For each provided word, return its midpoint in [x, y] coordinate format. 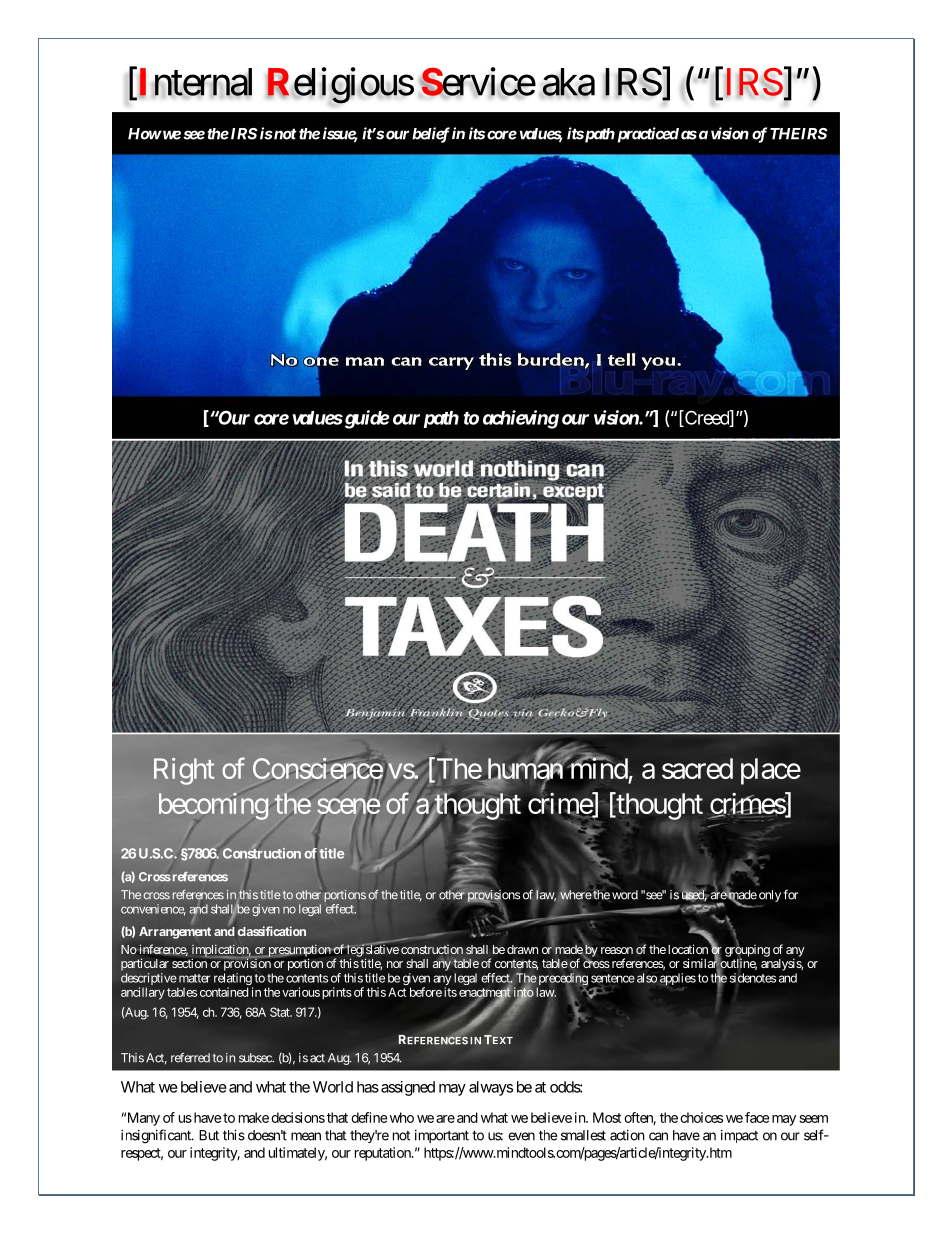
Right [184, 771]
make [254, 1117]
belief [431, 135]
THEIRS [798, 134]
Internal [194, 82]
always [491, 1088]
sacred [697, 768]
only [770, 896]
